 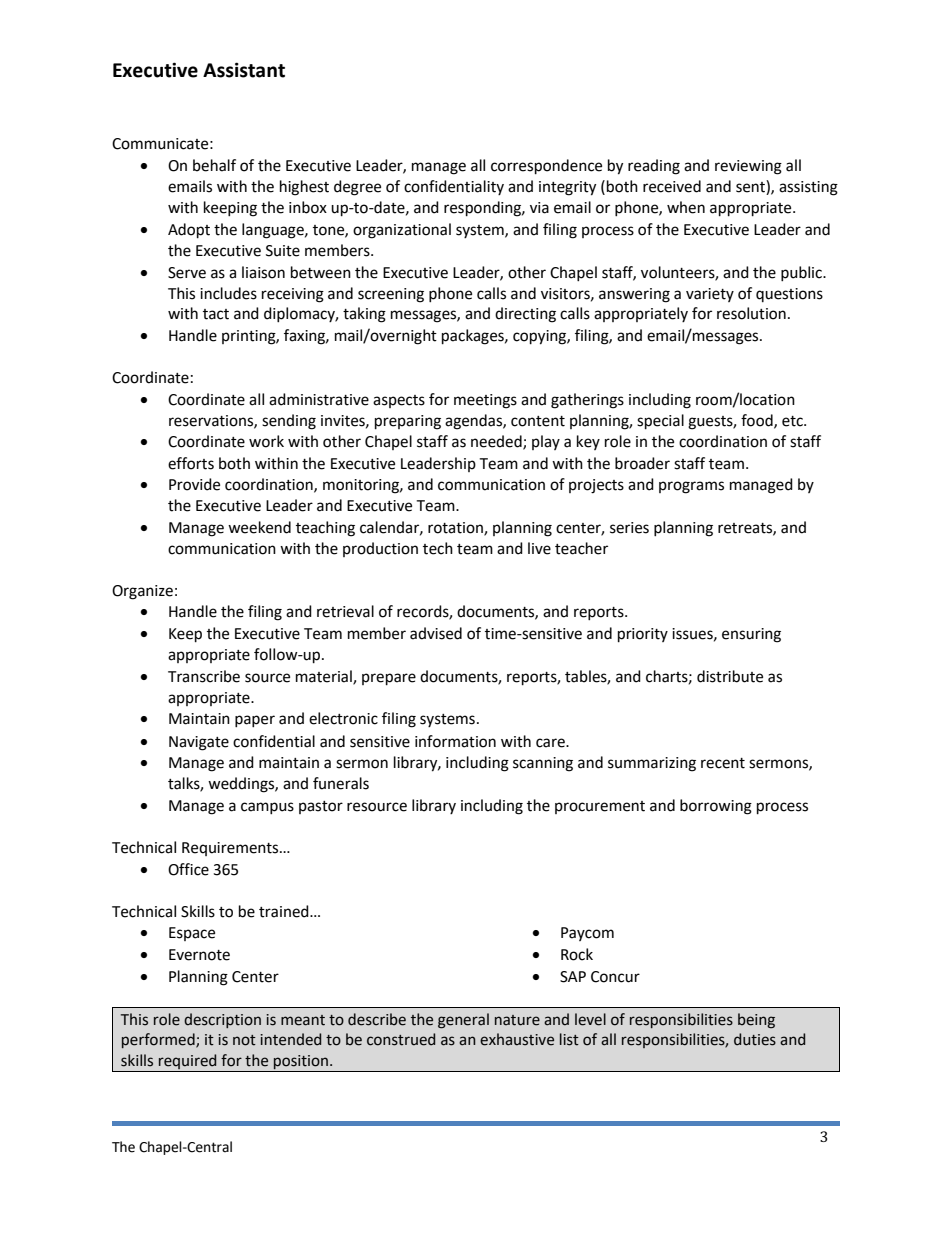 What do you see at coordinates (546, 167) in the screenshot?
I see `correspondence` at bounding box center [546, 167].
